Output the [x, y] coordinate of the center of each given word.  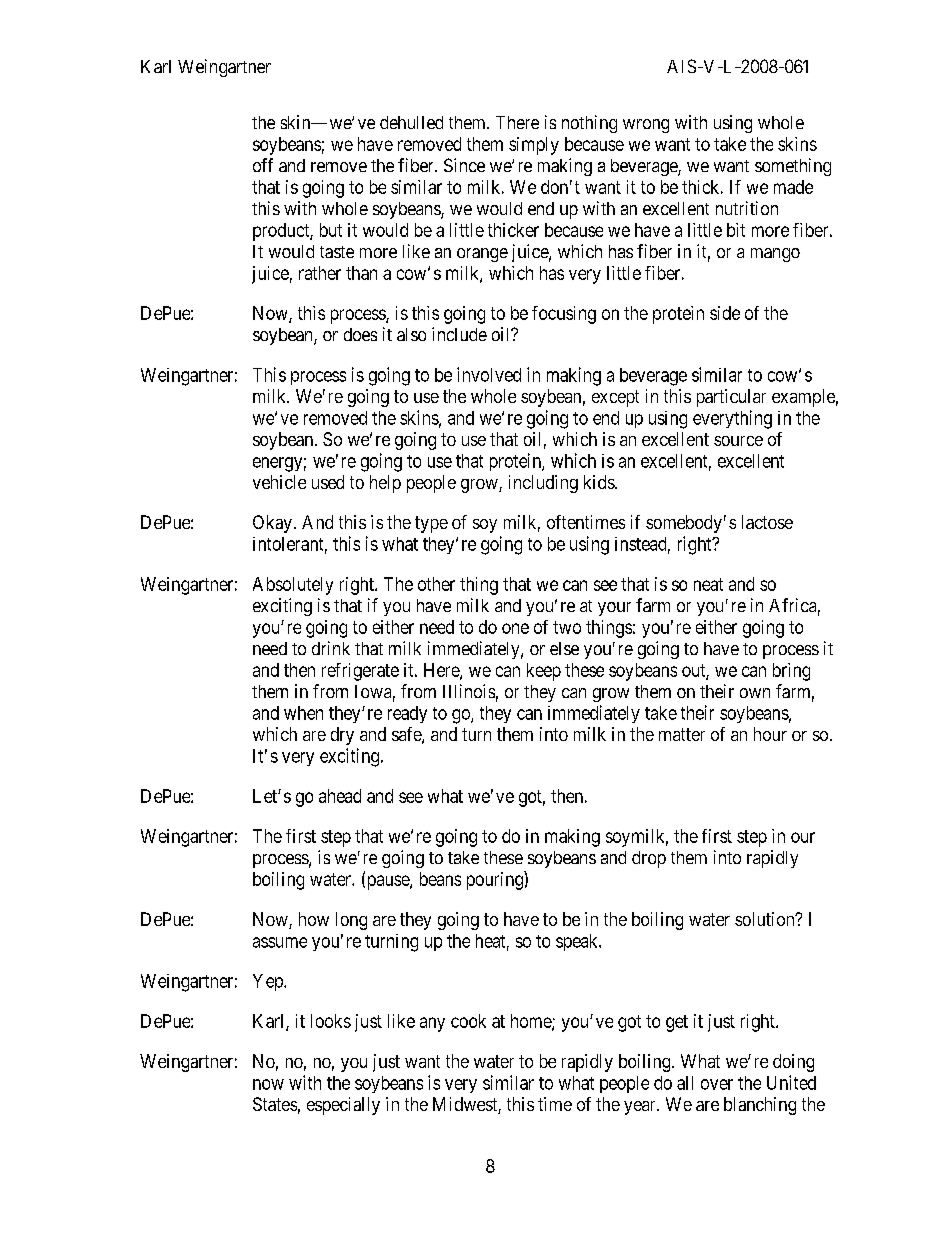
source [738, 441]
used [328, 482]
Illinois [469, 691]
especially [343, 1106]
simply [534, 146]
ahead [340, 796]
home [532, 1022]
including [543, 484]
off [263, 165]
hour [770, 734]
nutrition [747, 208]
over [717, 1084]
